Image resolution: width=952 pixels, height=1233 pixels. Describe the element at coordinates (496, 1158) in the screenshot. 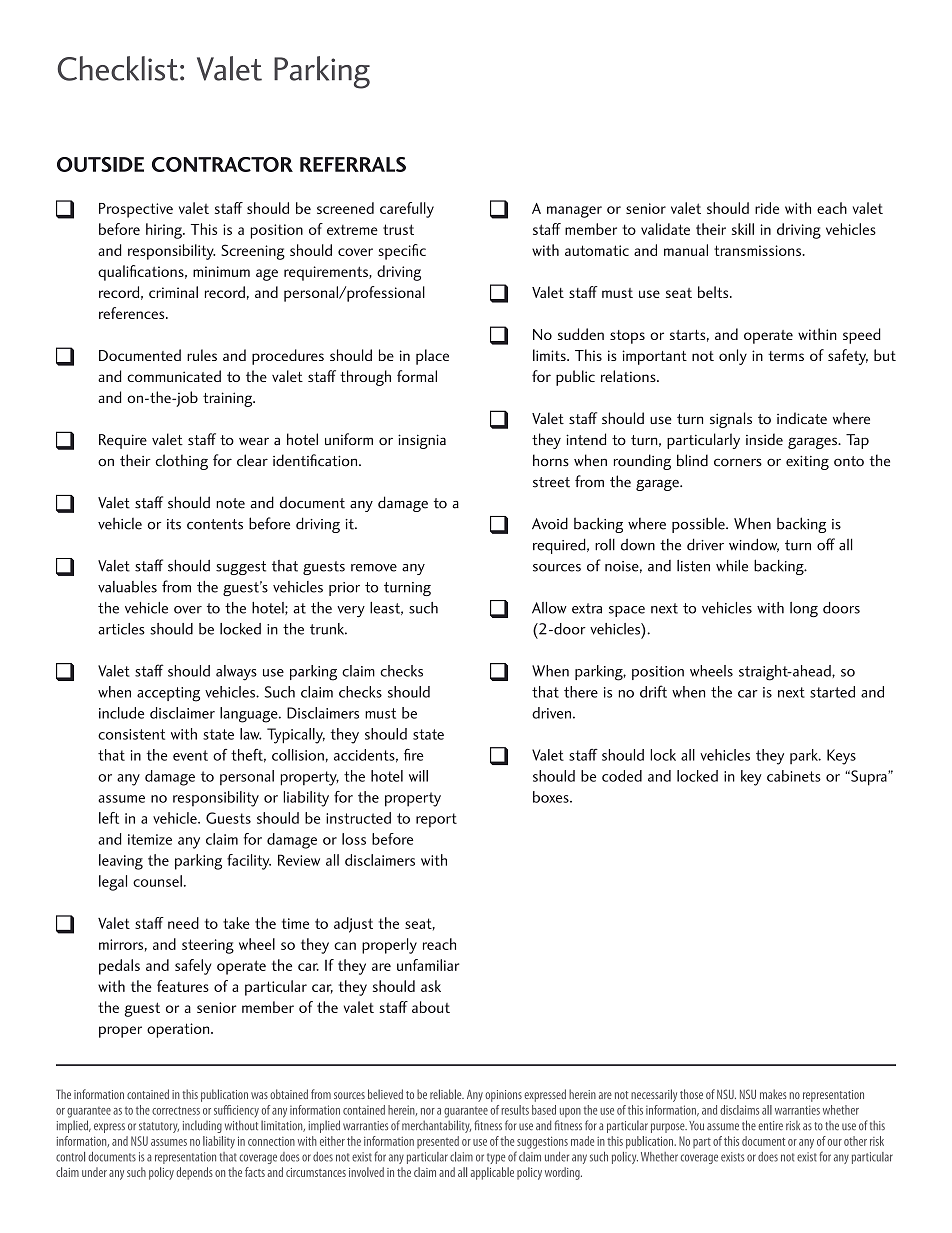

I see `type` at that location.
